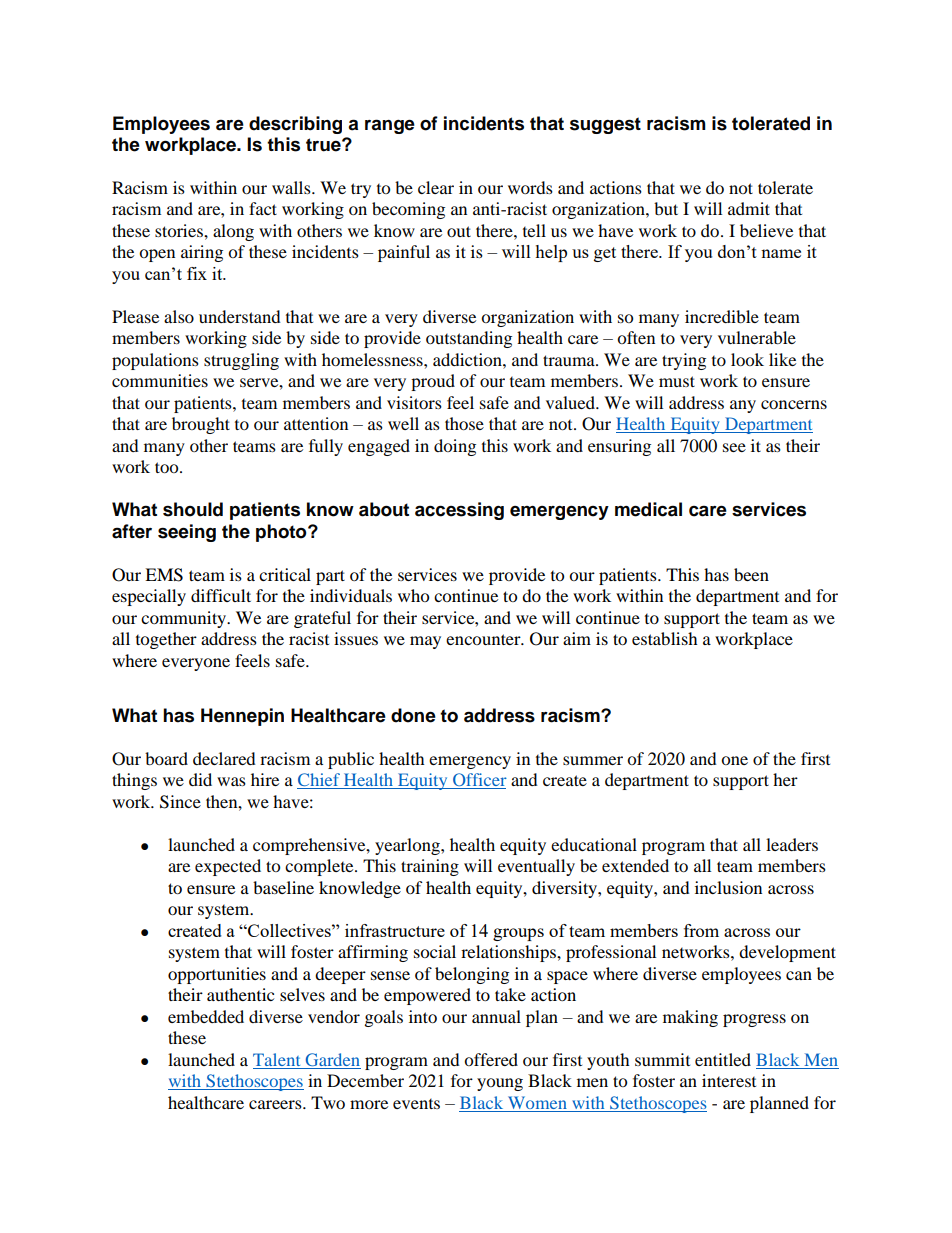 The width and height of the document is (952, 1233). Describe the element at coordinates (749, 208) in the document. I see `admit` at that location.
